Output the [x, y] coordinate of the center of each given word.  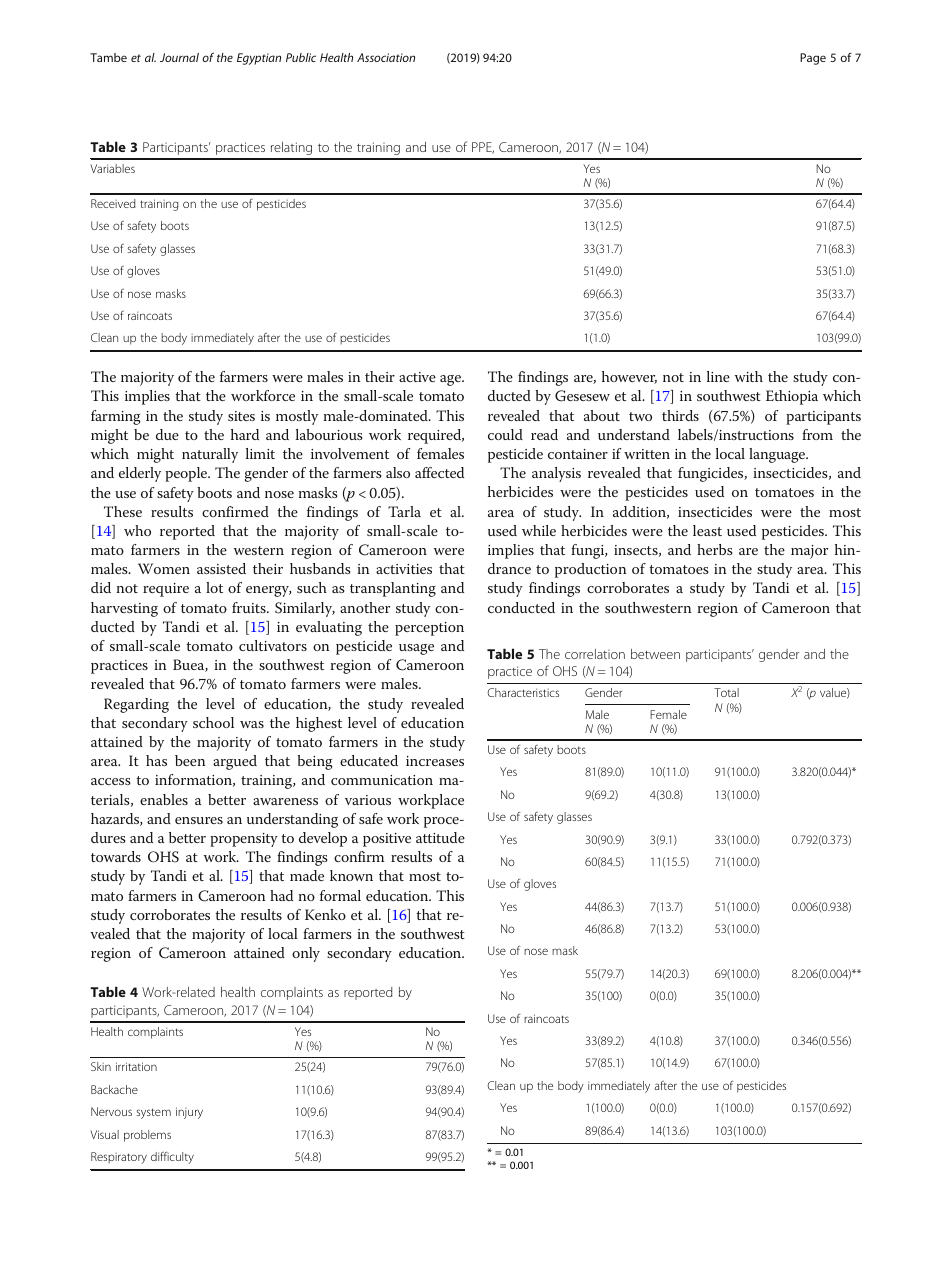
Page [813, 59]
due [167, 434]
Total [726, 692]
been [190, 760]
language [778, 455]
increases [435, 761]
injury [189, 1113]
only [306, 954]
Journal [179, 57]
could [505, 434]
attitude [440, 837]
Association [386, 57]
